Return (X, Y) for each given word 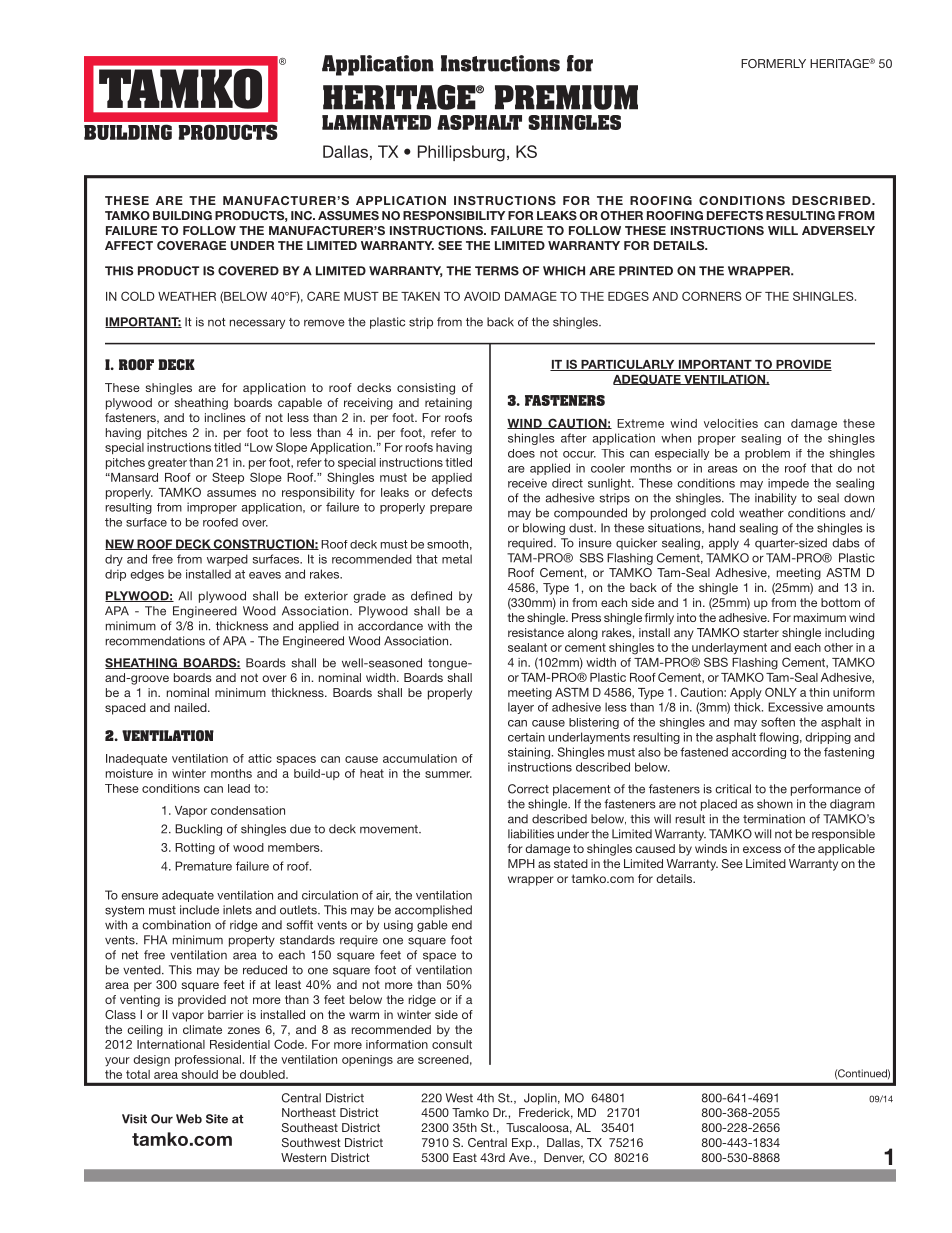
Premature (203, 866)
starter (761, 632)
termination (774, 819)
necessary (257, 324)
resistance (536, 632)
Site (217, 1119)
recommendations (155, 641)
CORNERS (712, 296)
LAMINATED (376, 122)
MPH (521, 863)
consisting (426, 389)
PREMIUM (566, 97)
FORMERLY (773, 63)
